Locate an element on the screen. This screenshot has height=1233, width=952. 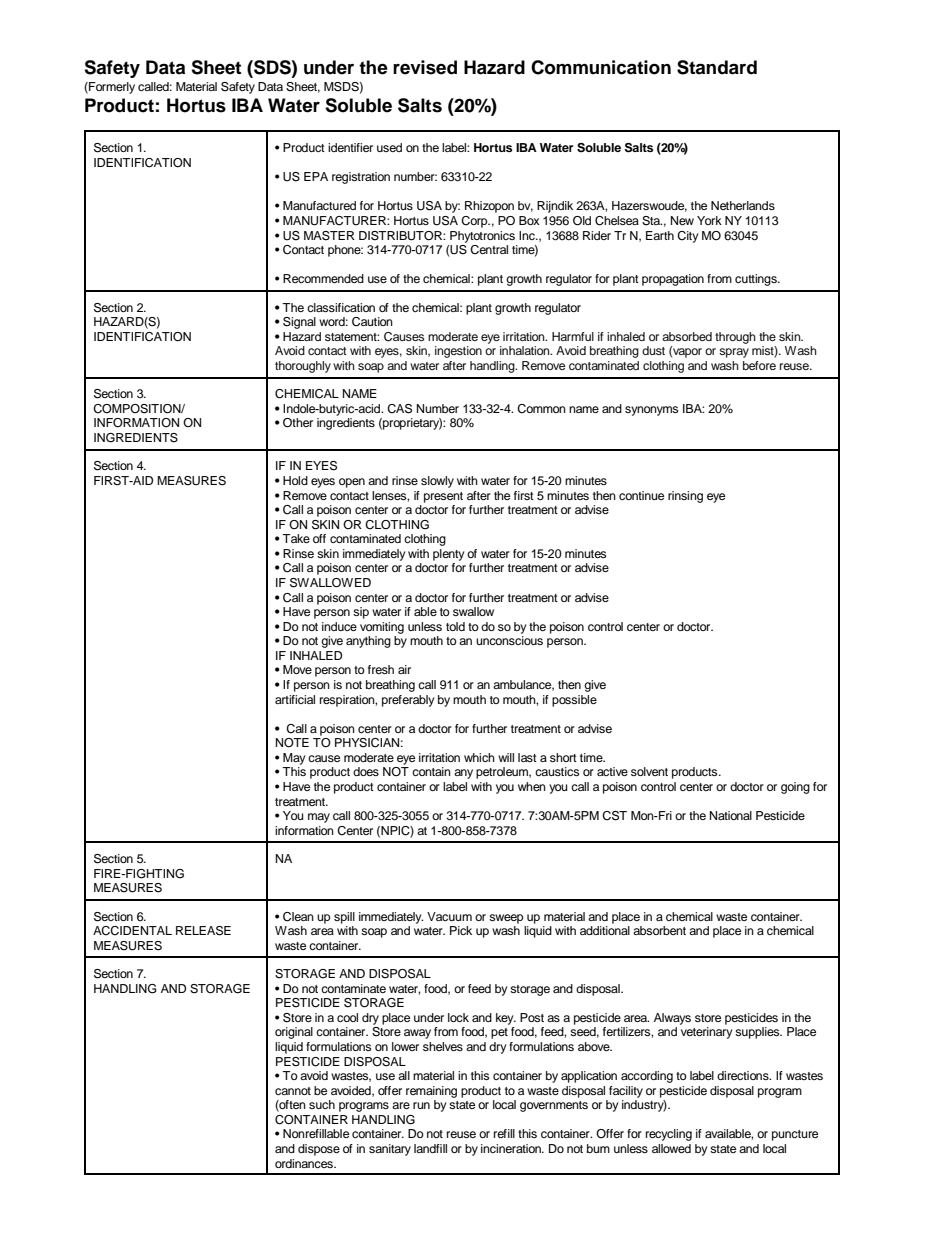
National is located at coordinates (731, 815).
